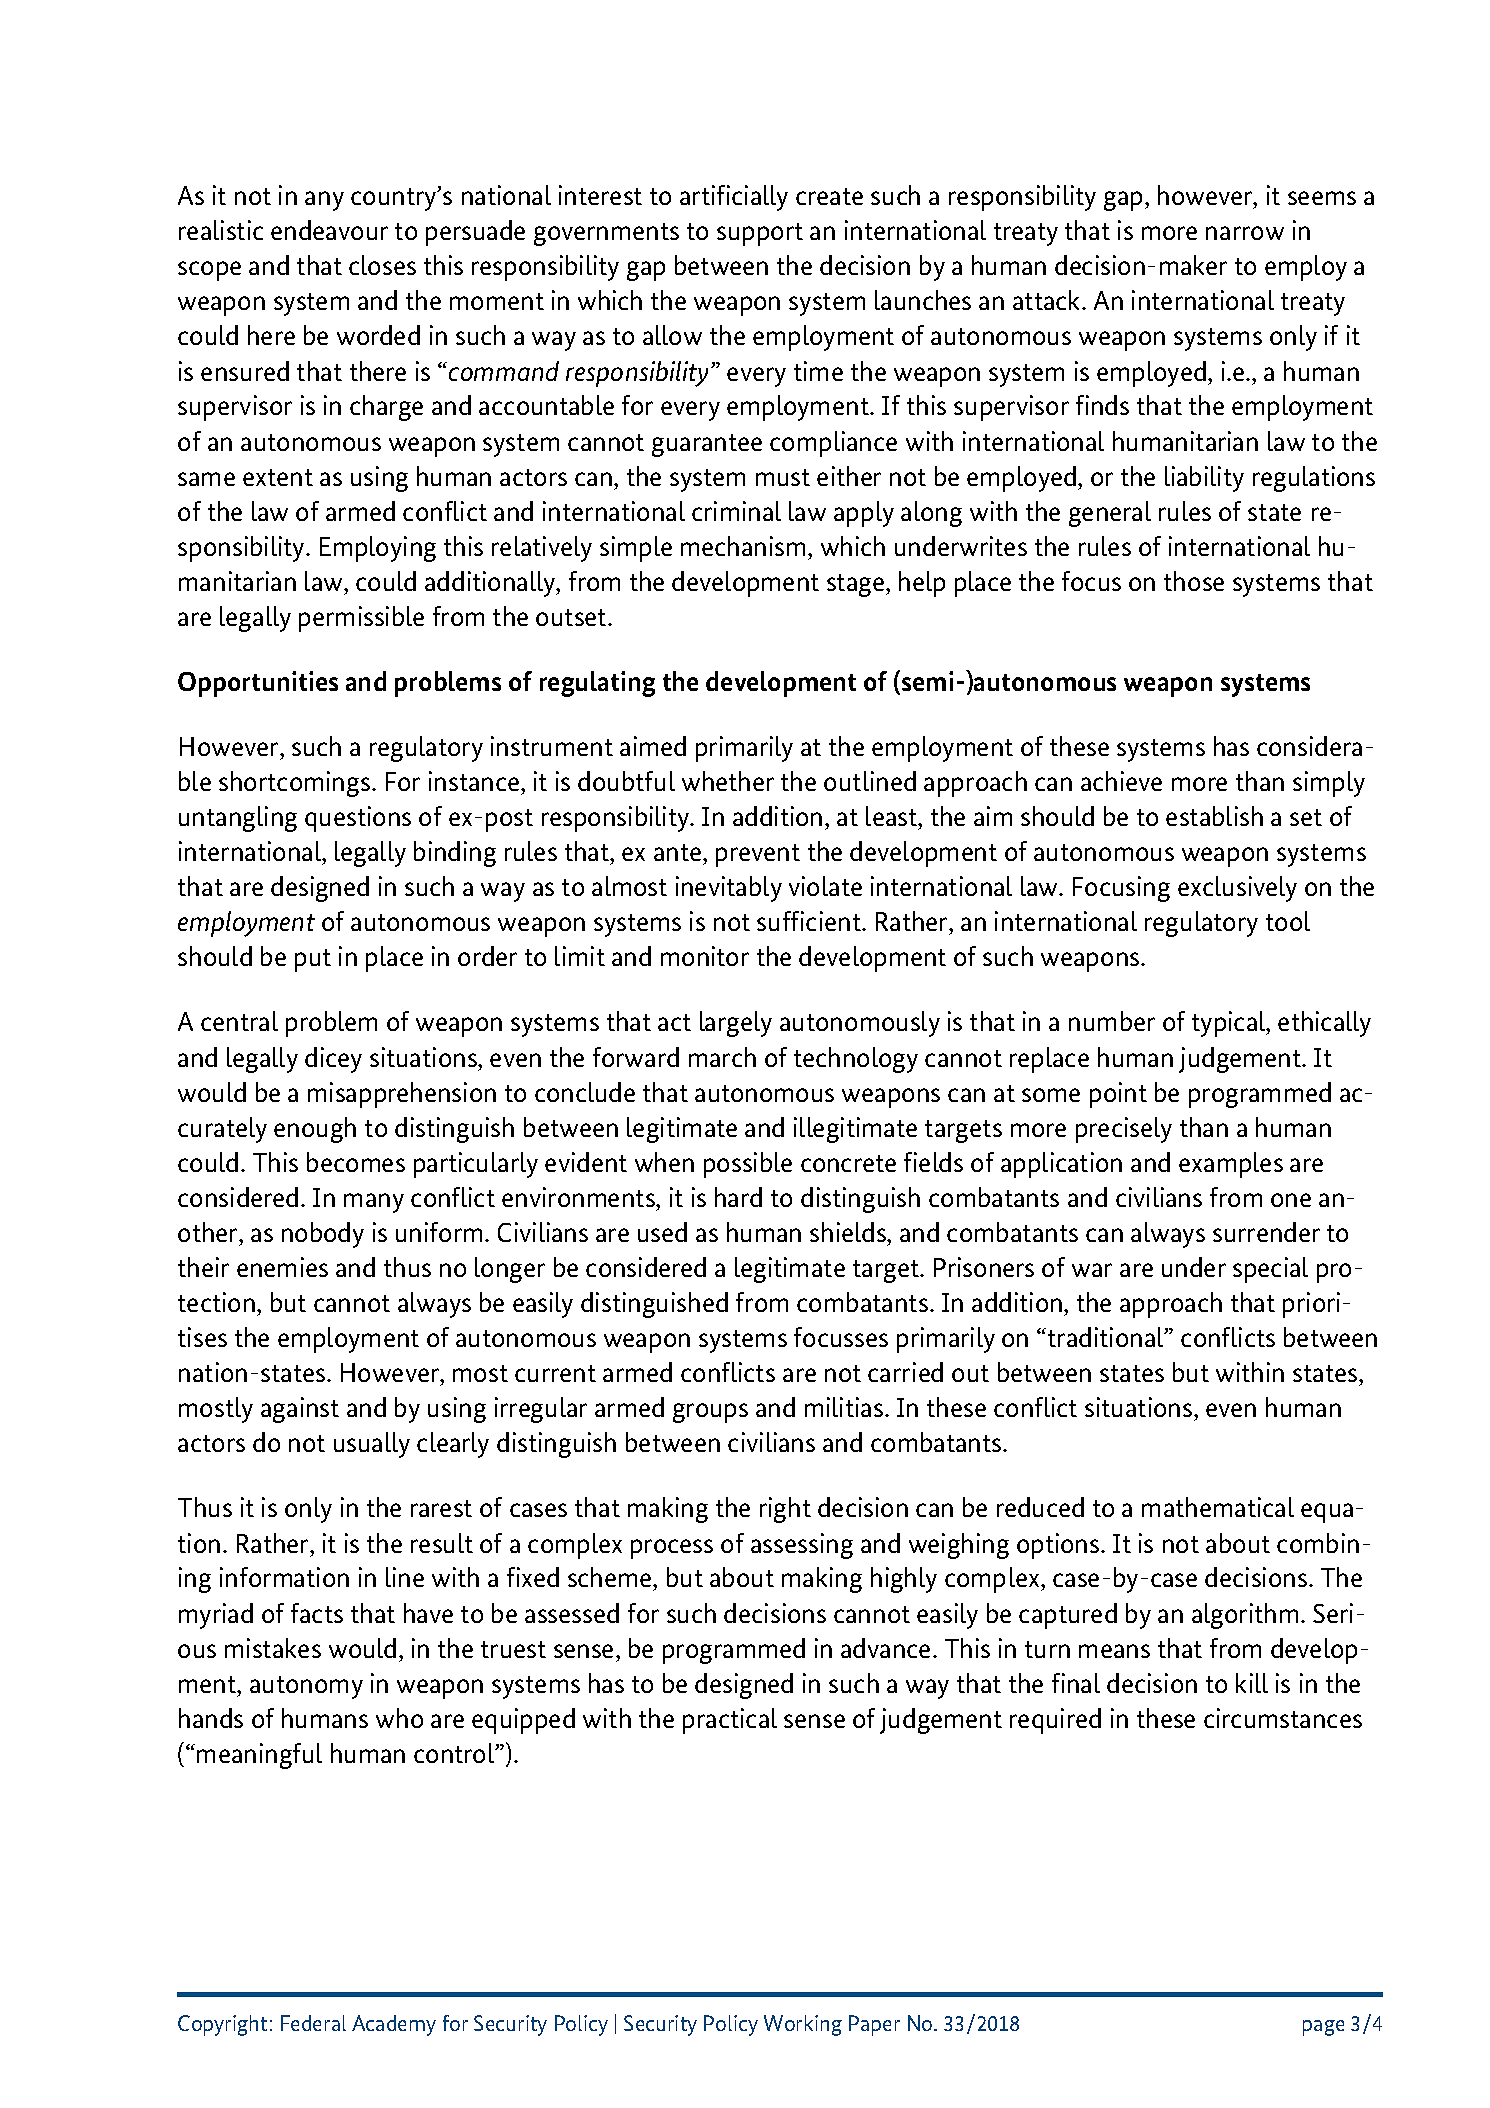 The width and height of the document is (1490, 2108). I want to click on Working, so click(803, 2025).
